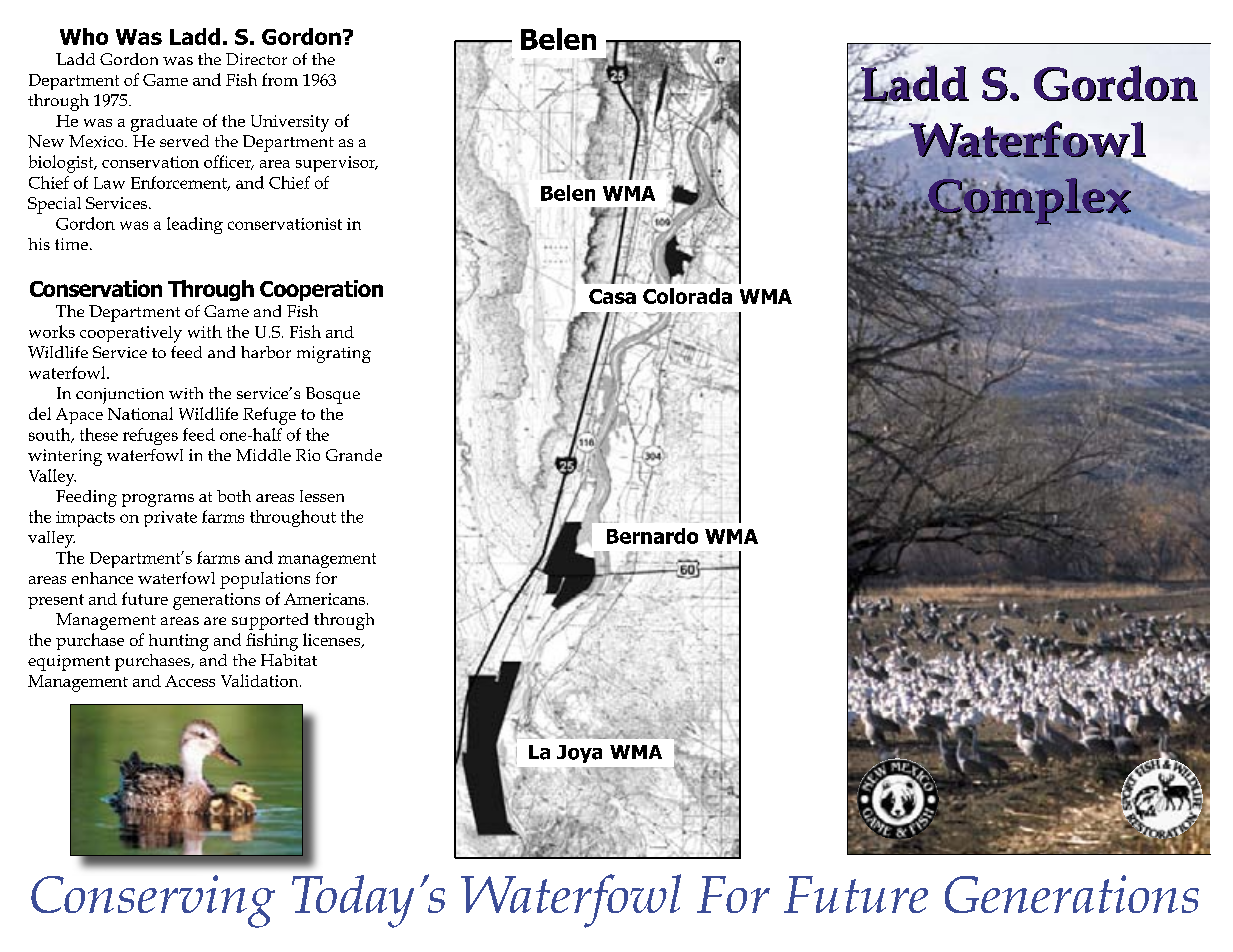  I want to click on Casa, so click(612, 296).
